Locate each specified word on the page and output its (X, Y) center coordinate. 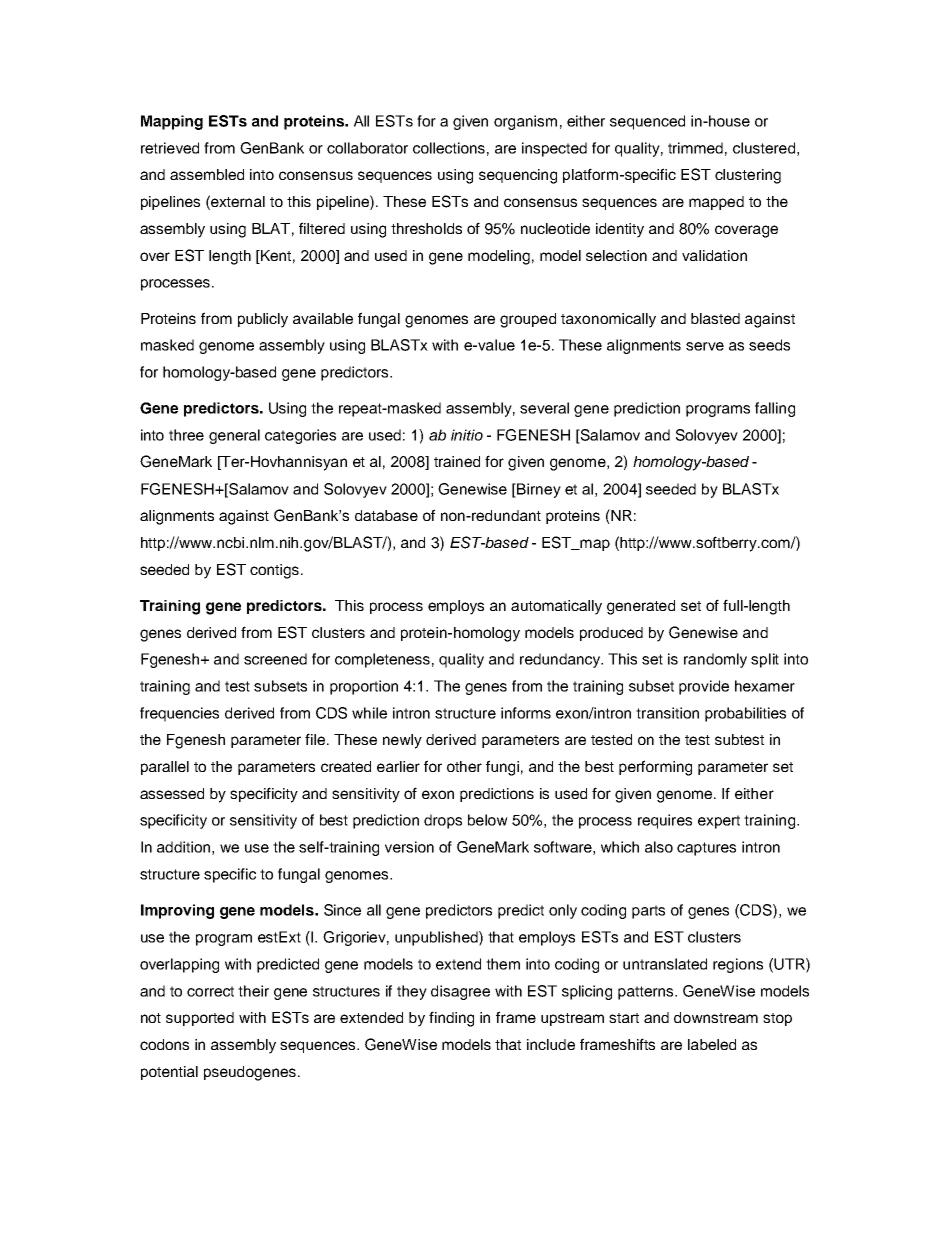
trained (457, 461)
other (464, 766)
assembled (207, 174)
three (186, 435)
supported (200, 1019)
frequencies (179, 714)
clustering (748, 176)
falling (775, 409)
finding (451, 1019)
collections (449, 148)
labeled (712, 1044)
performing (655, 768)
